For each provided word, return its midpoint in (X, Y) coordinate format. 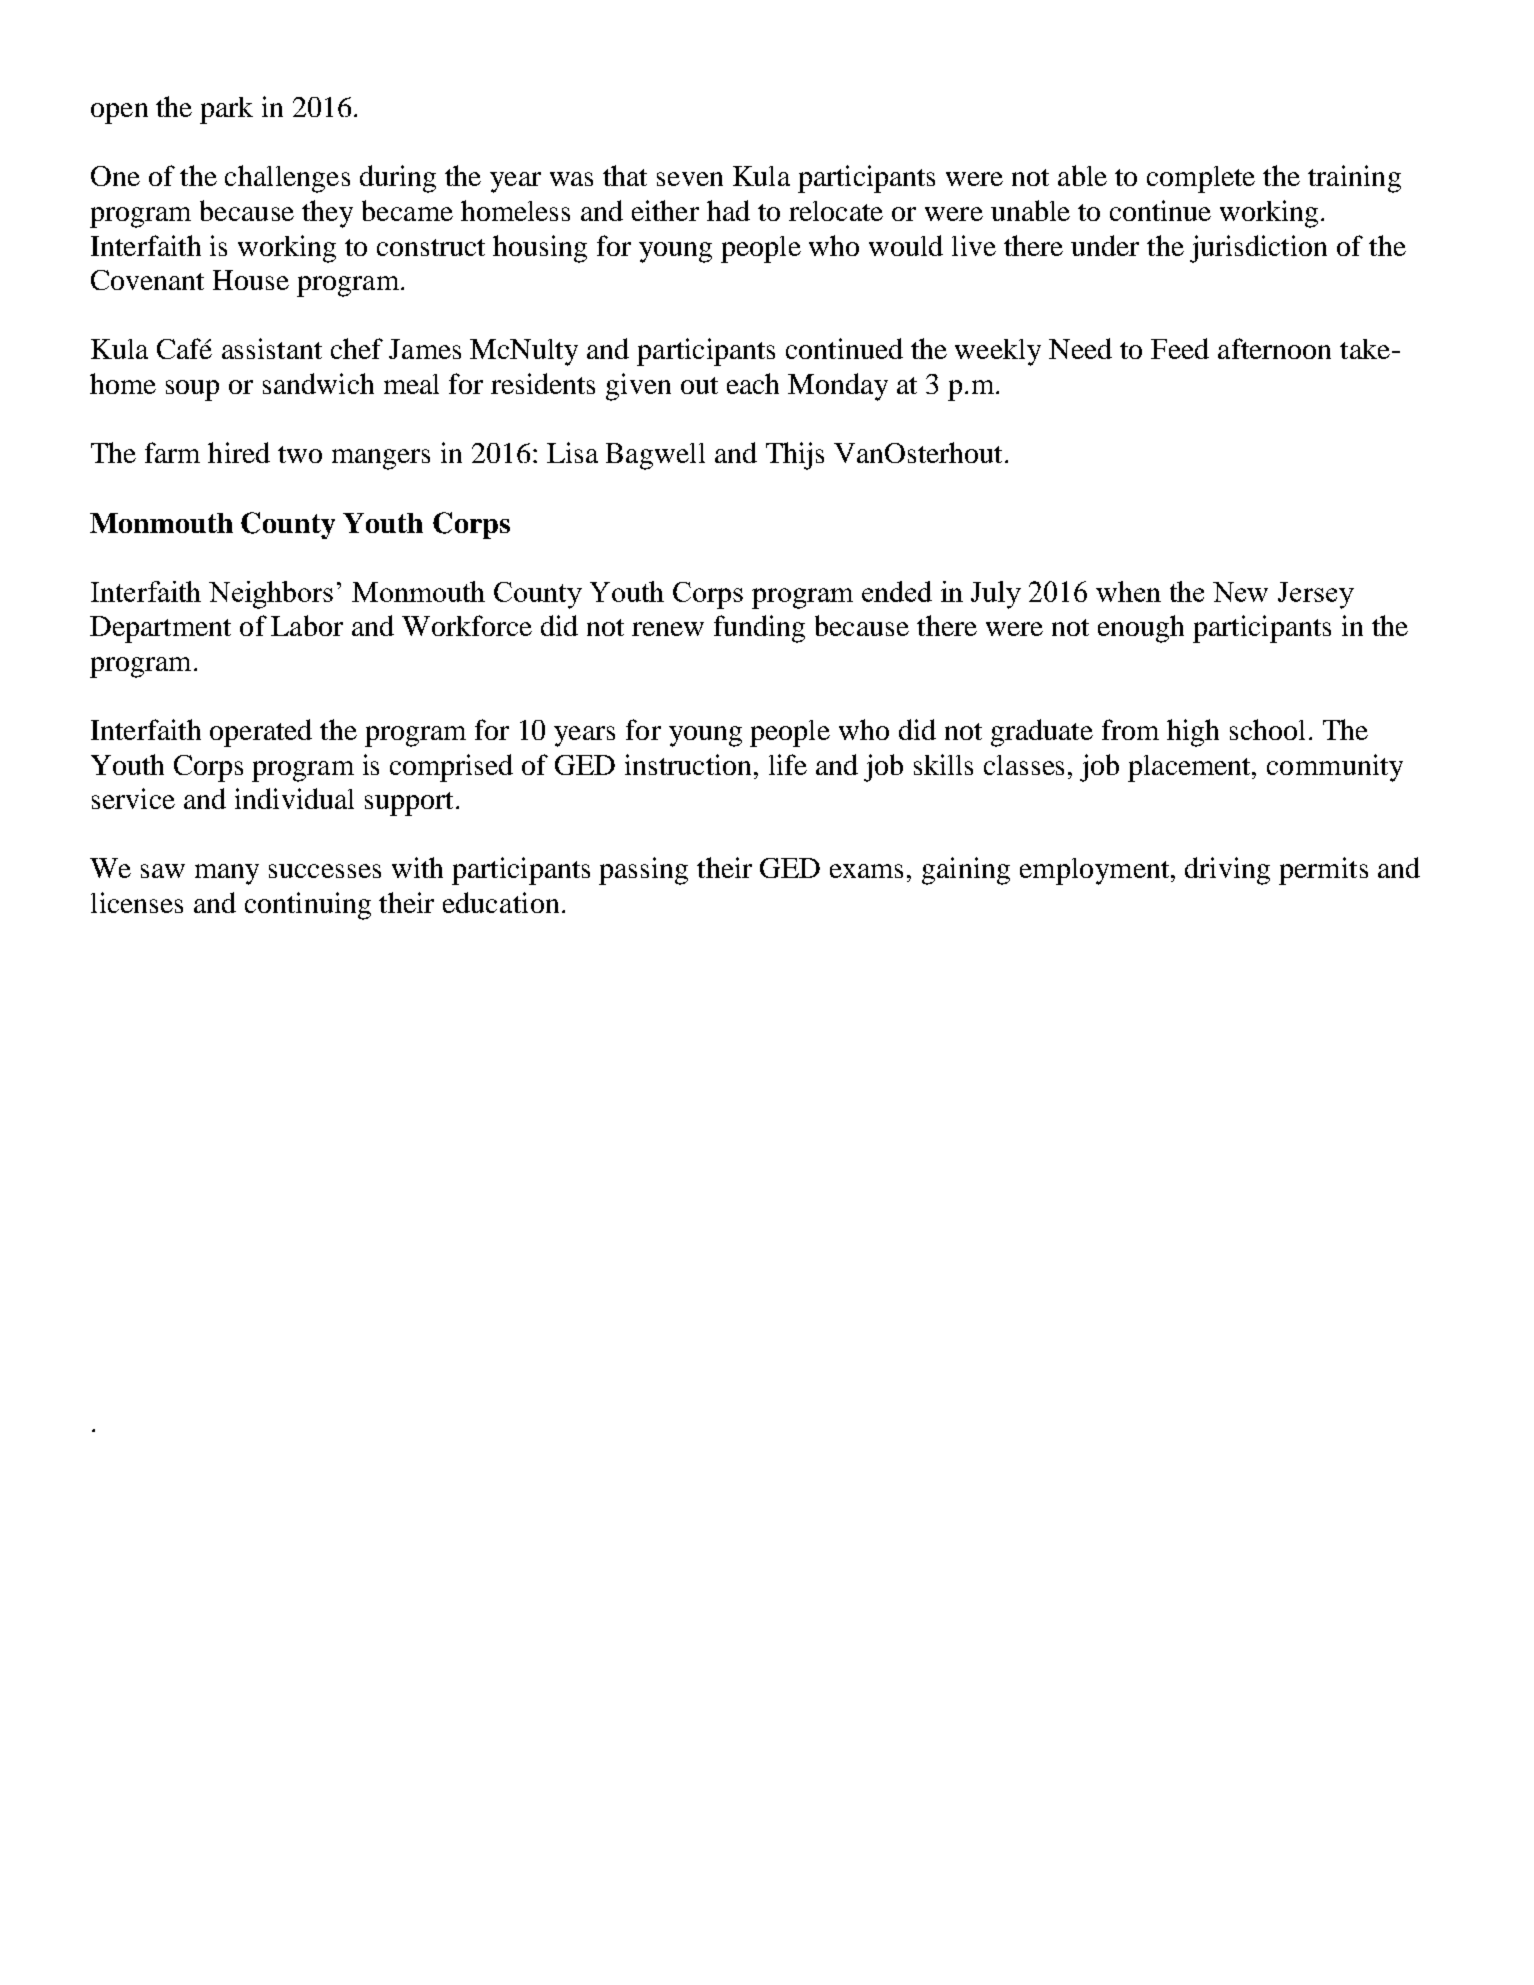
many (227, 874)
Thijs (795, 456)
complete (1201, 179)
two (300, 454)
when (1128, 591)
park (226, 110)
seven (690, 179)
